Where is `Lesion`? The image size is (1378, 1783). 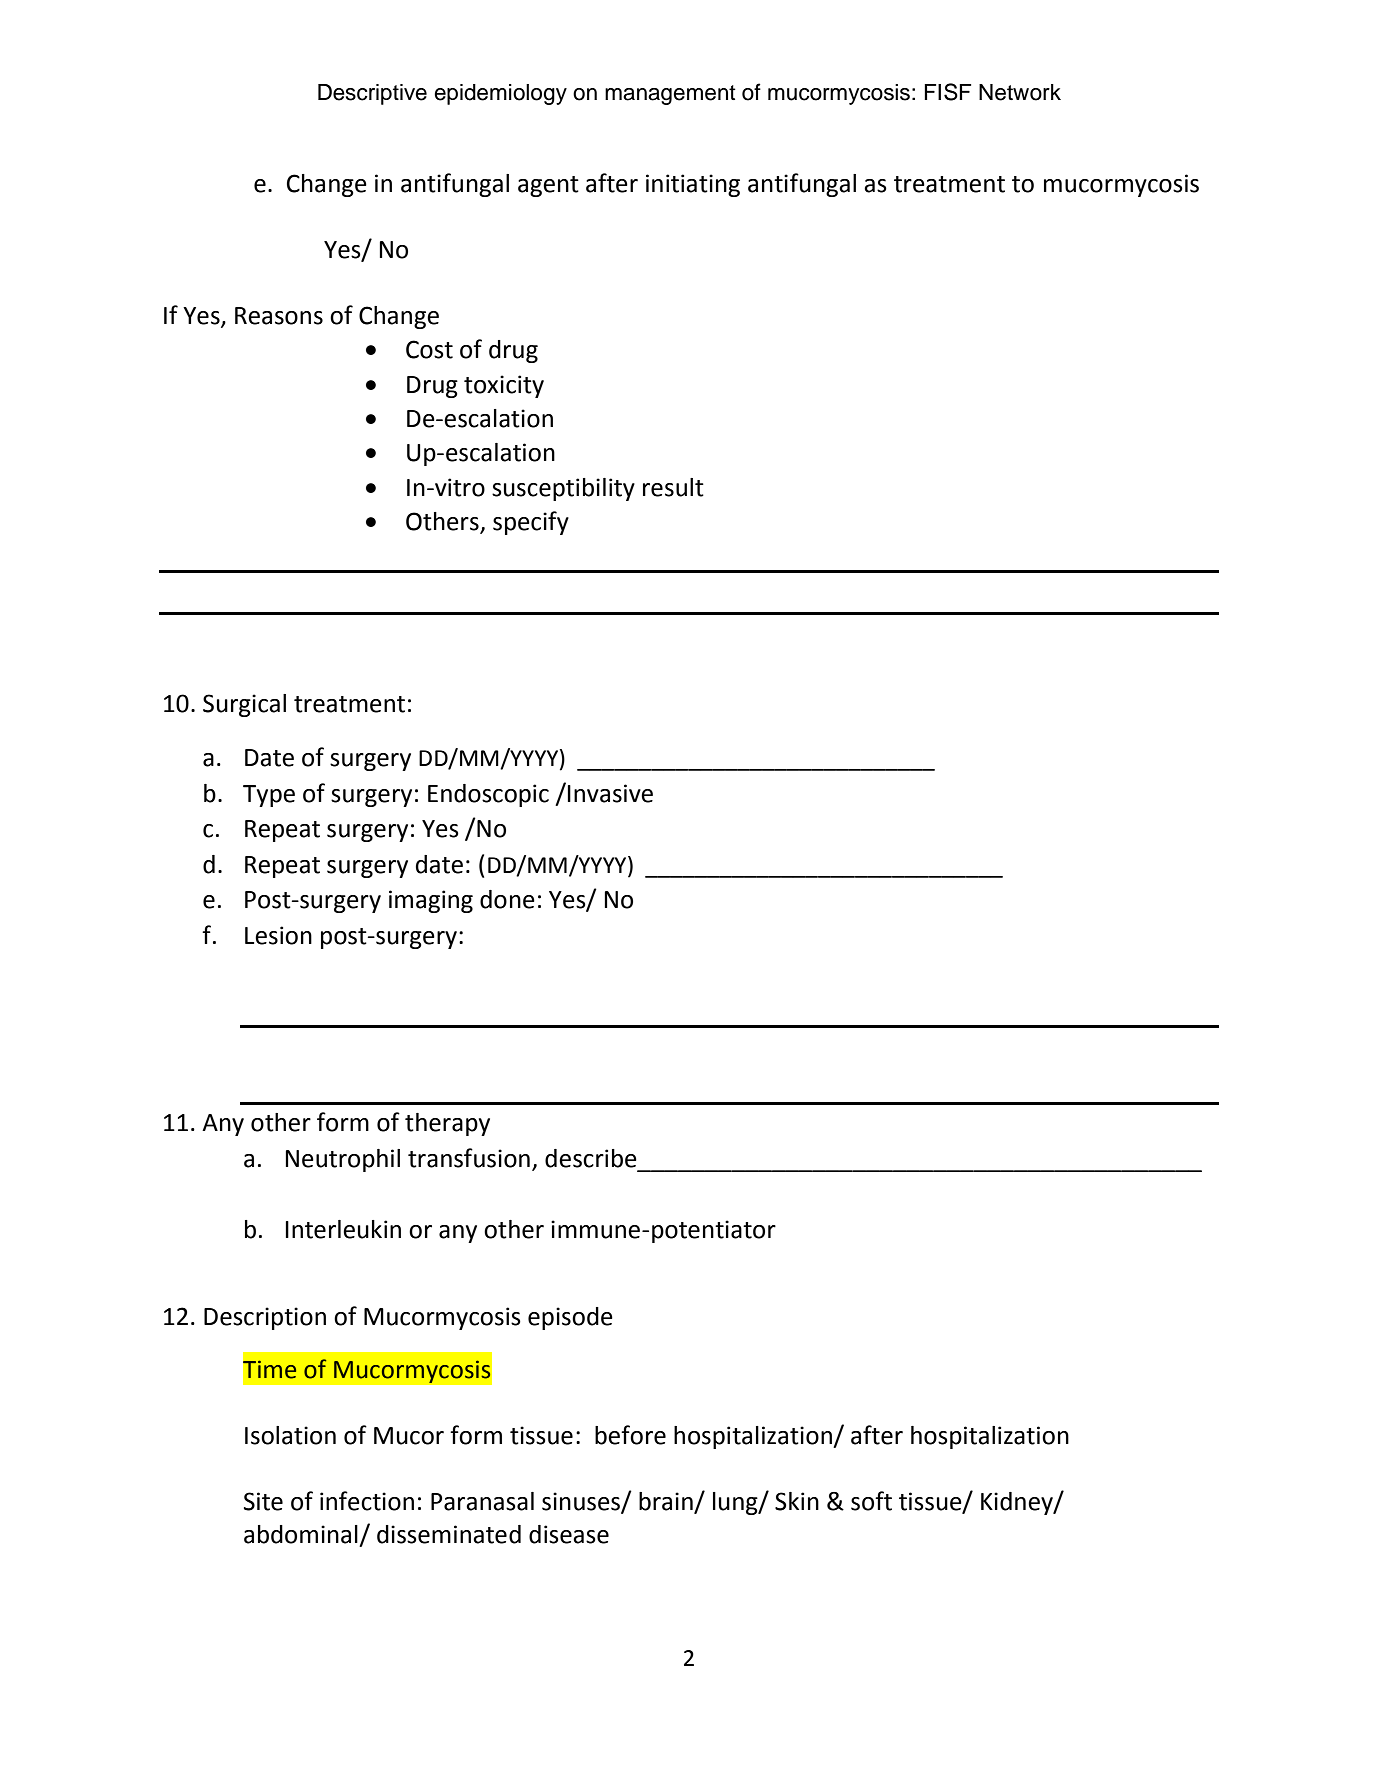
Lesion is located at coordinates (278, 935).
